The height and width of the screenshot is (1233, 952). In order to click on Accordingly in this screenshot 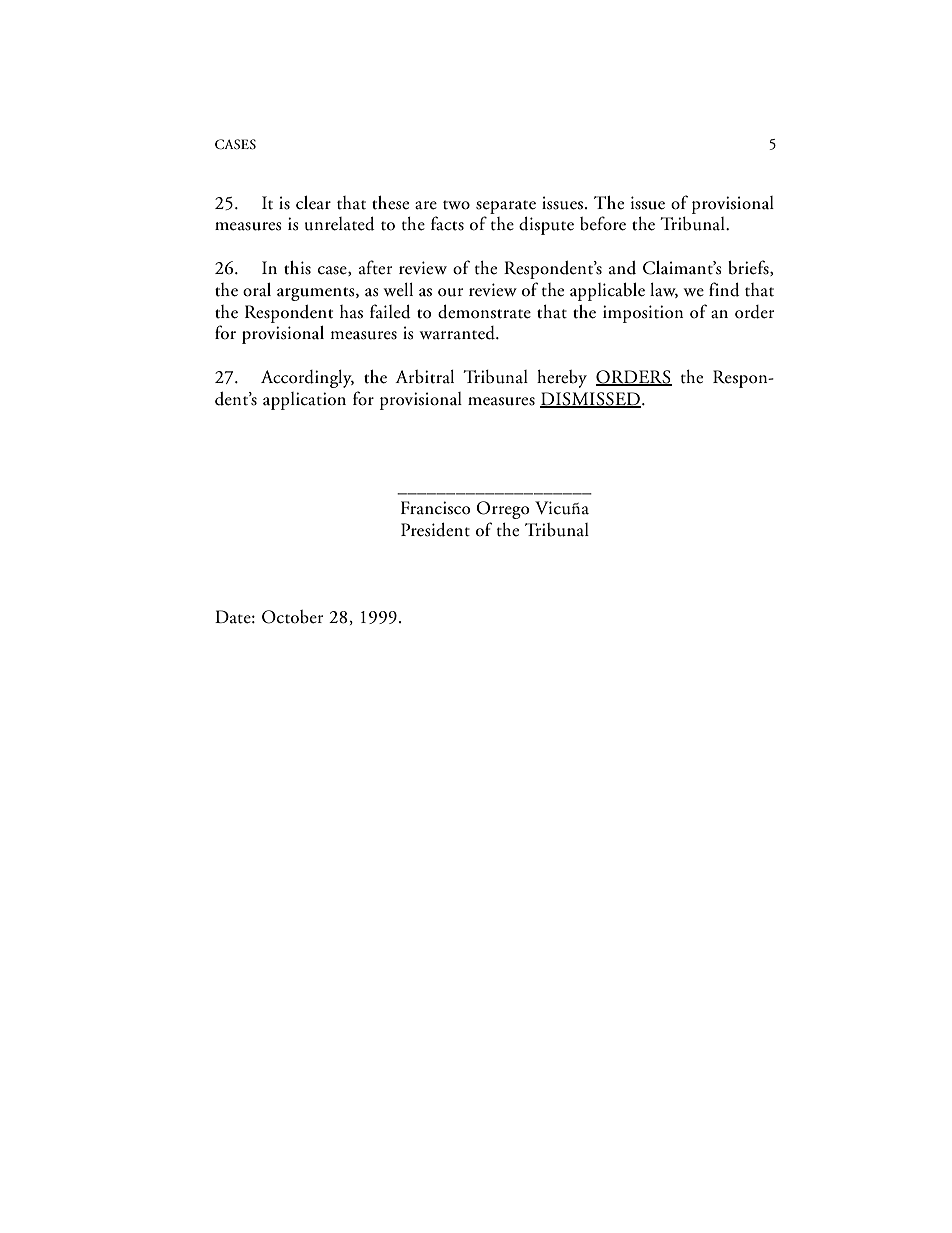, I will do `click(307, 379)`.
